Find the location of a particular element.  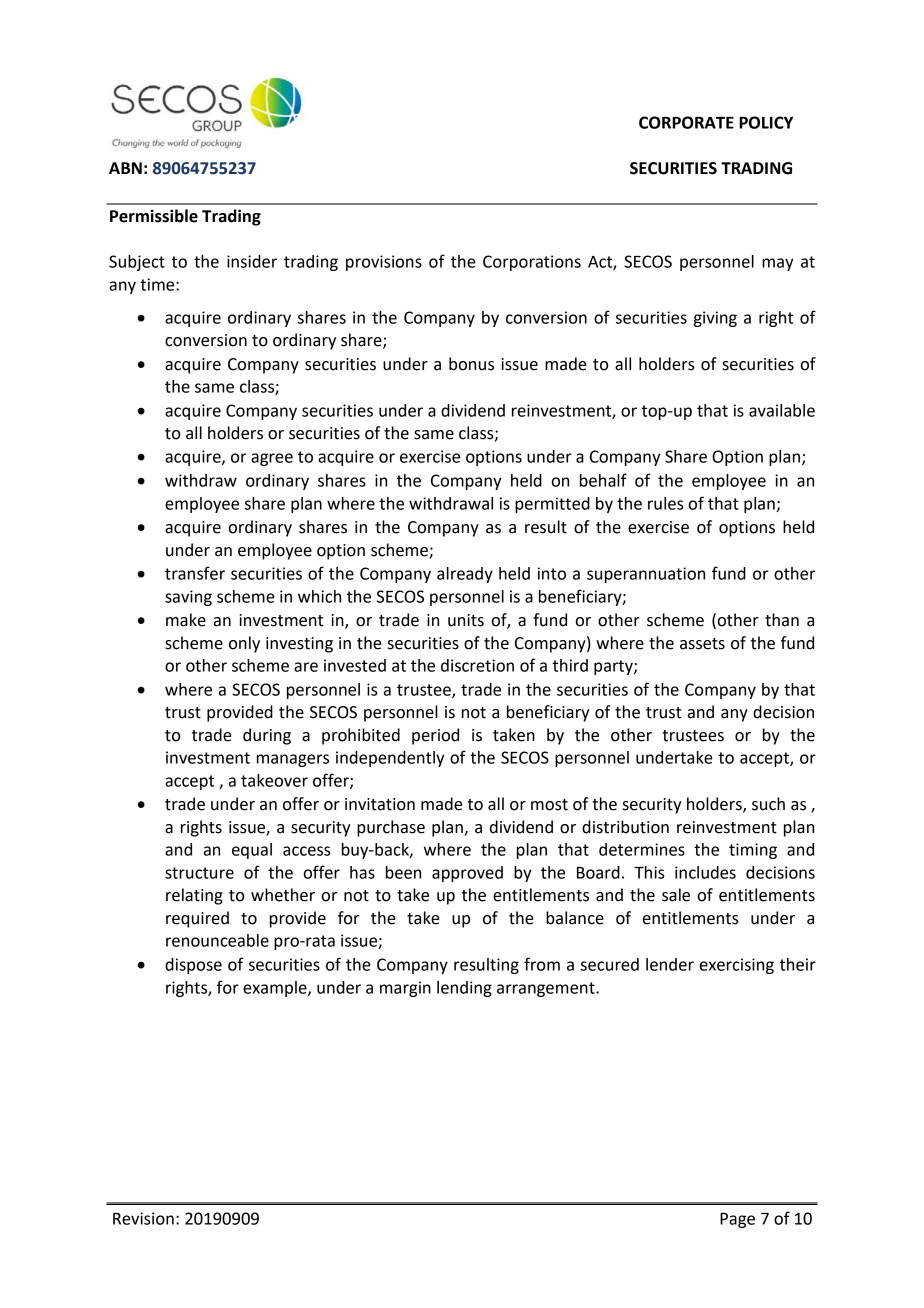

agree is located at coordinates (272, 459).
